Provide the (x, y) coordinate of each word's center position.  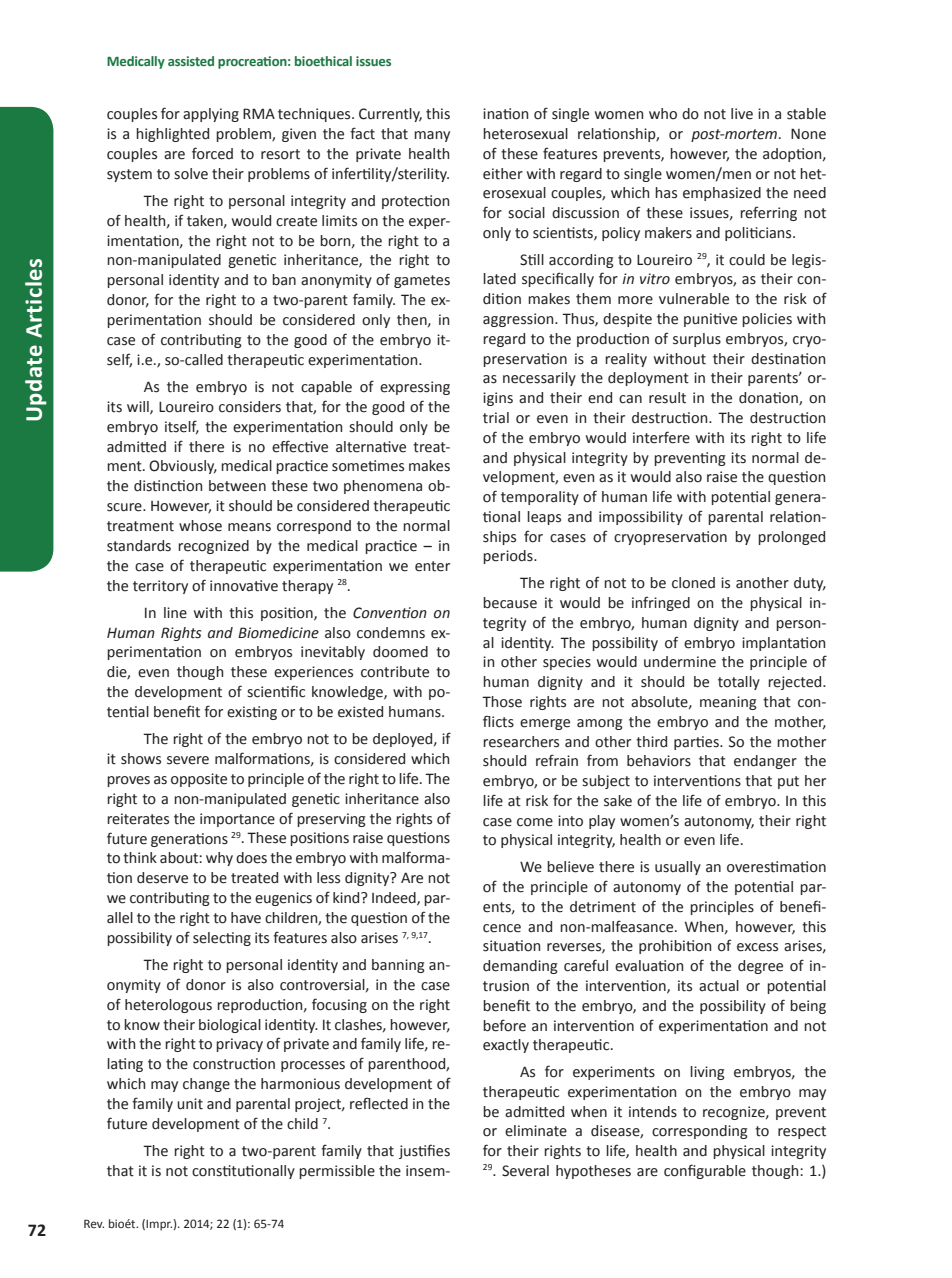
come (535, 822)
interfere (661, 437)
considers (250, 407)
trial (496, 418)
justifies (424, 1151)
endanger (765, 762)
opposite (199, 780)
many (432, 136)
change (206, 1085)
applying (211, 115)
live (742, 114)
